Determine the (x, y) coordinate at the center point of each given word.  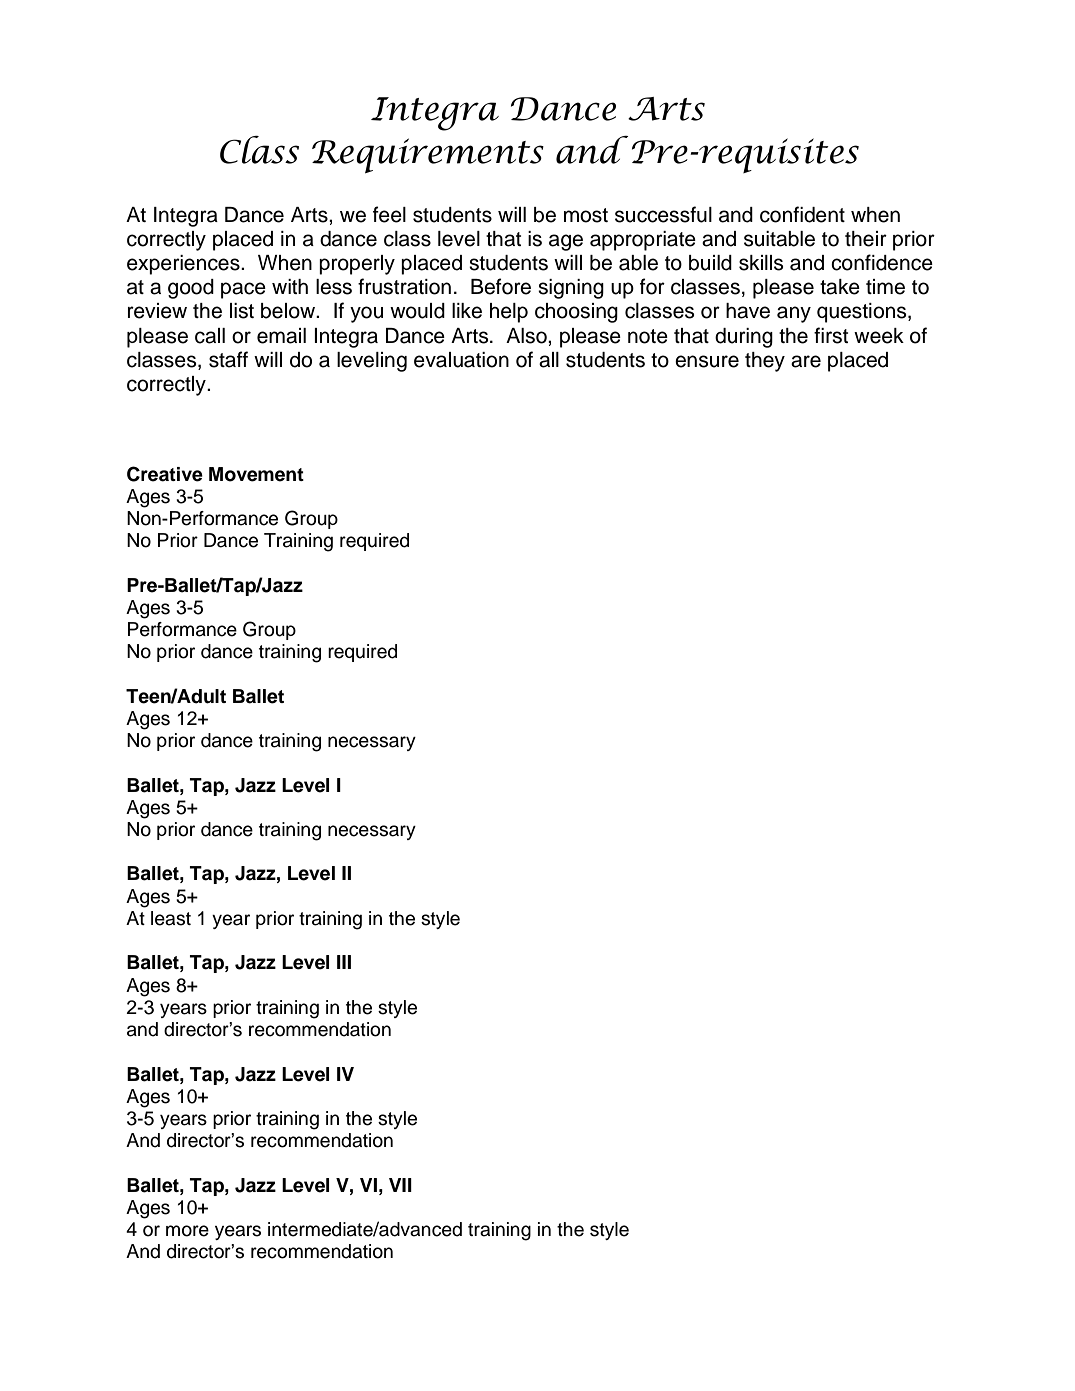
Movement (256, 474)
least (171, 918)
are (806, 361)
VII (400, 1185)
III (344, 962)
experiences (184, 265)
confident (802, 214)
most (586, 215)
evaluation (461, 360)
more (187, 1231)
